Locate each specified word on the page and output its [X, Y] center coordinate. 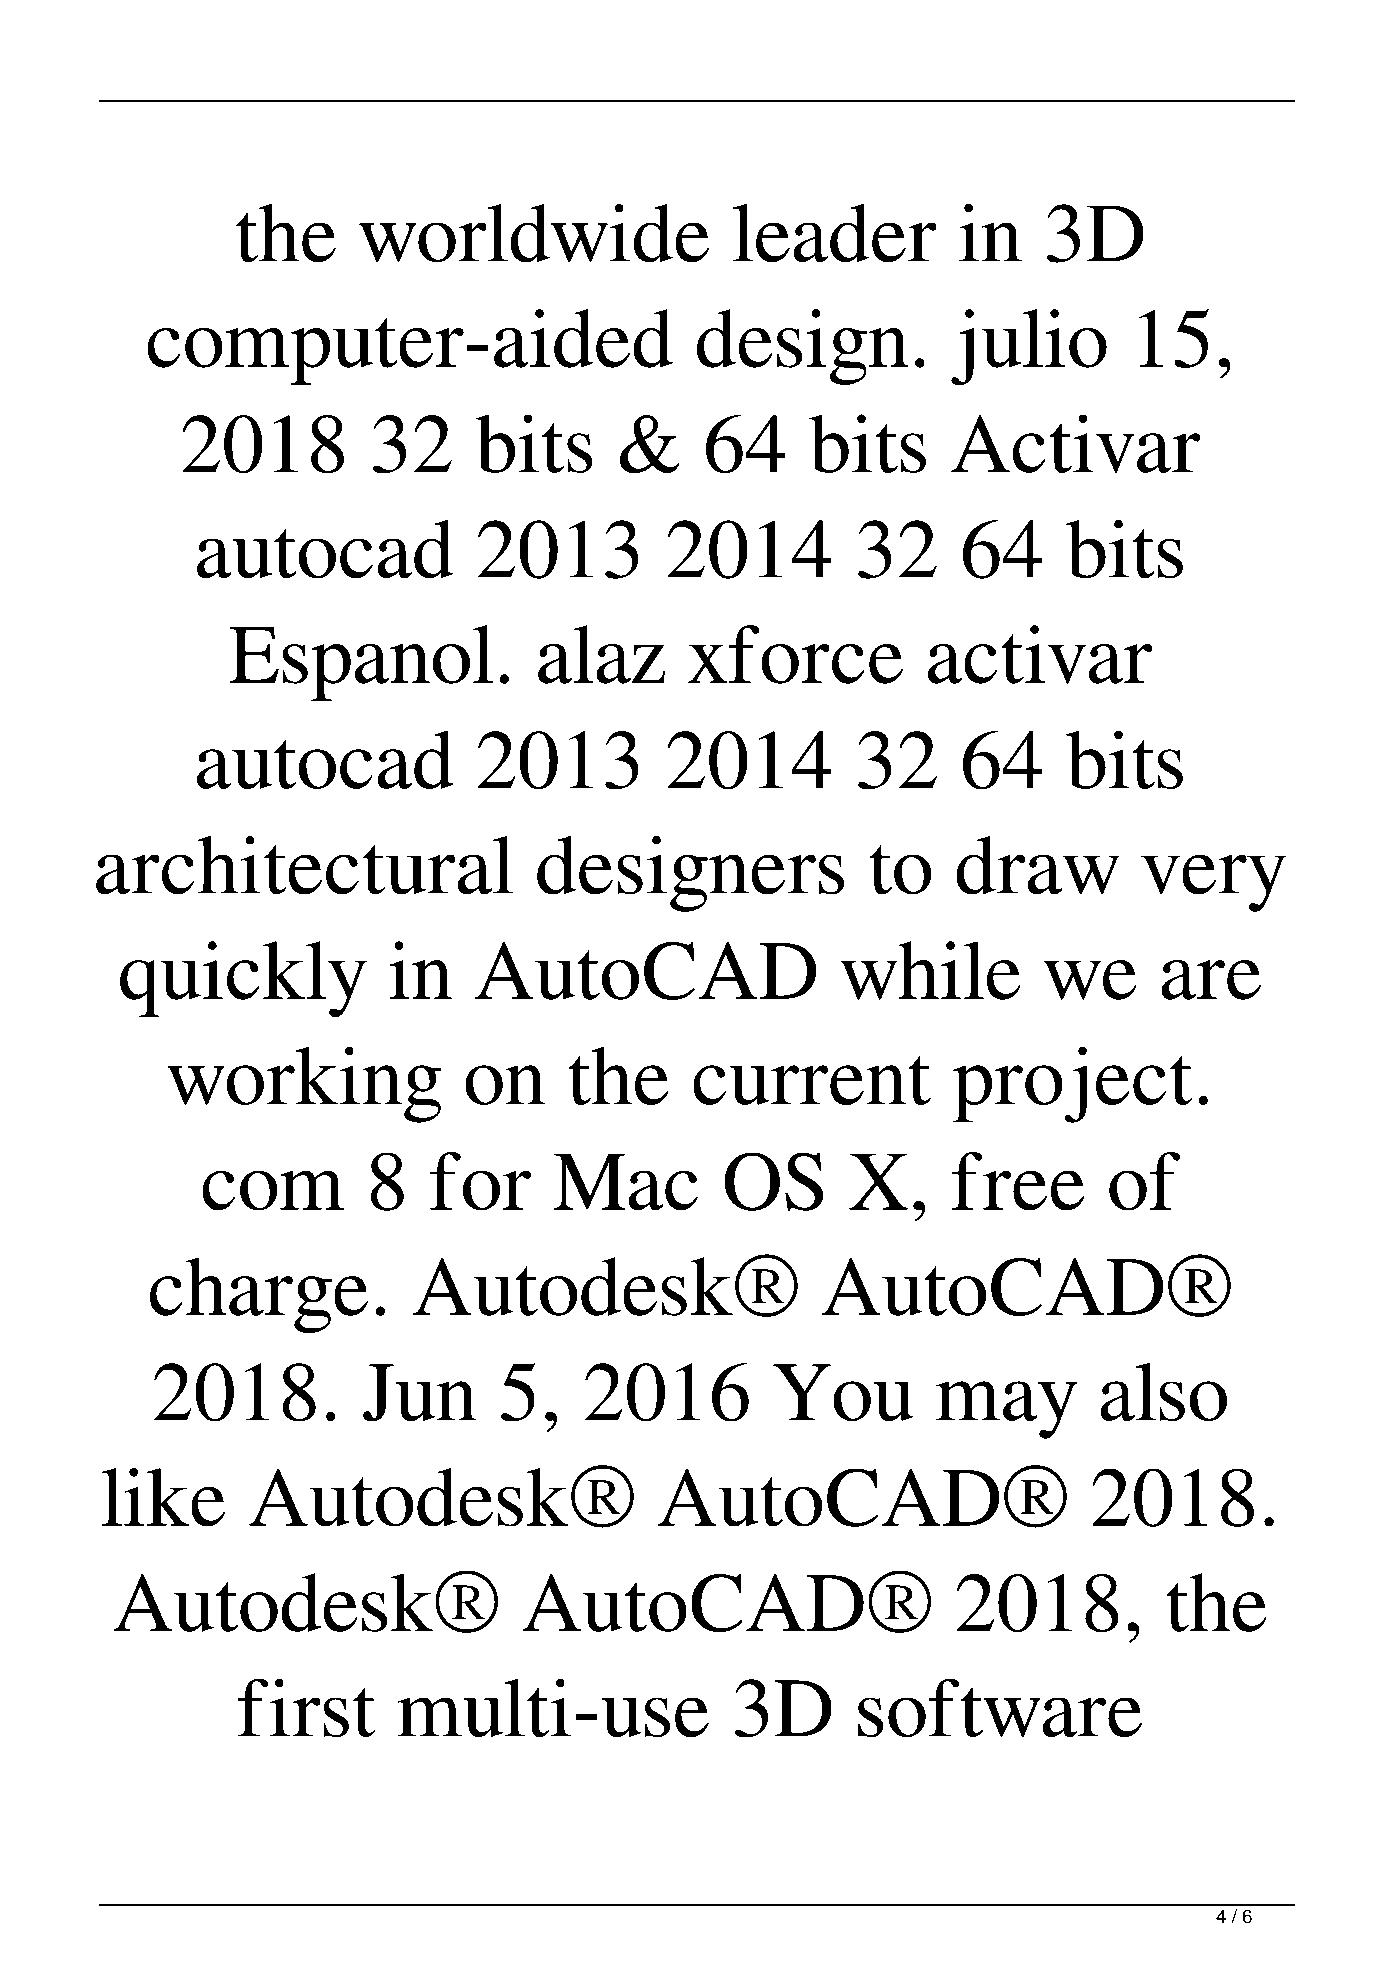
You [843, 1392]
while [930, 970]
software [1000, 1708]
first [306, 1707]
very [1213, 883]
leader [835, 233]
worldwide [534, 233]
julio [1029, 347]
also [1163, 1392]
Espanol [361, 663]
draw [1038, 865]
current [812, 1080]
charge [259, 1295]
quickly [243, 979]
